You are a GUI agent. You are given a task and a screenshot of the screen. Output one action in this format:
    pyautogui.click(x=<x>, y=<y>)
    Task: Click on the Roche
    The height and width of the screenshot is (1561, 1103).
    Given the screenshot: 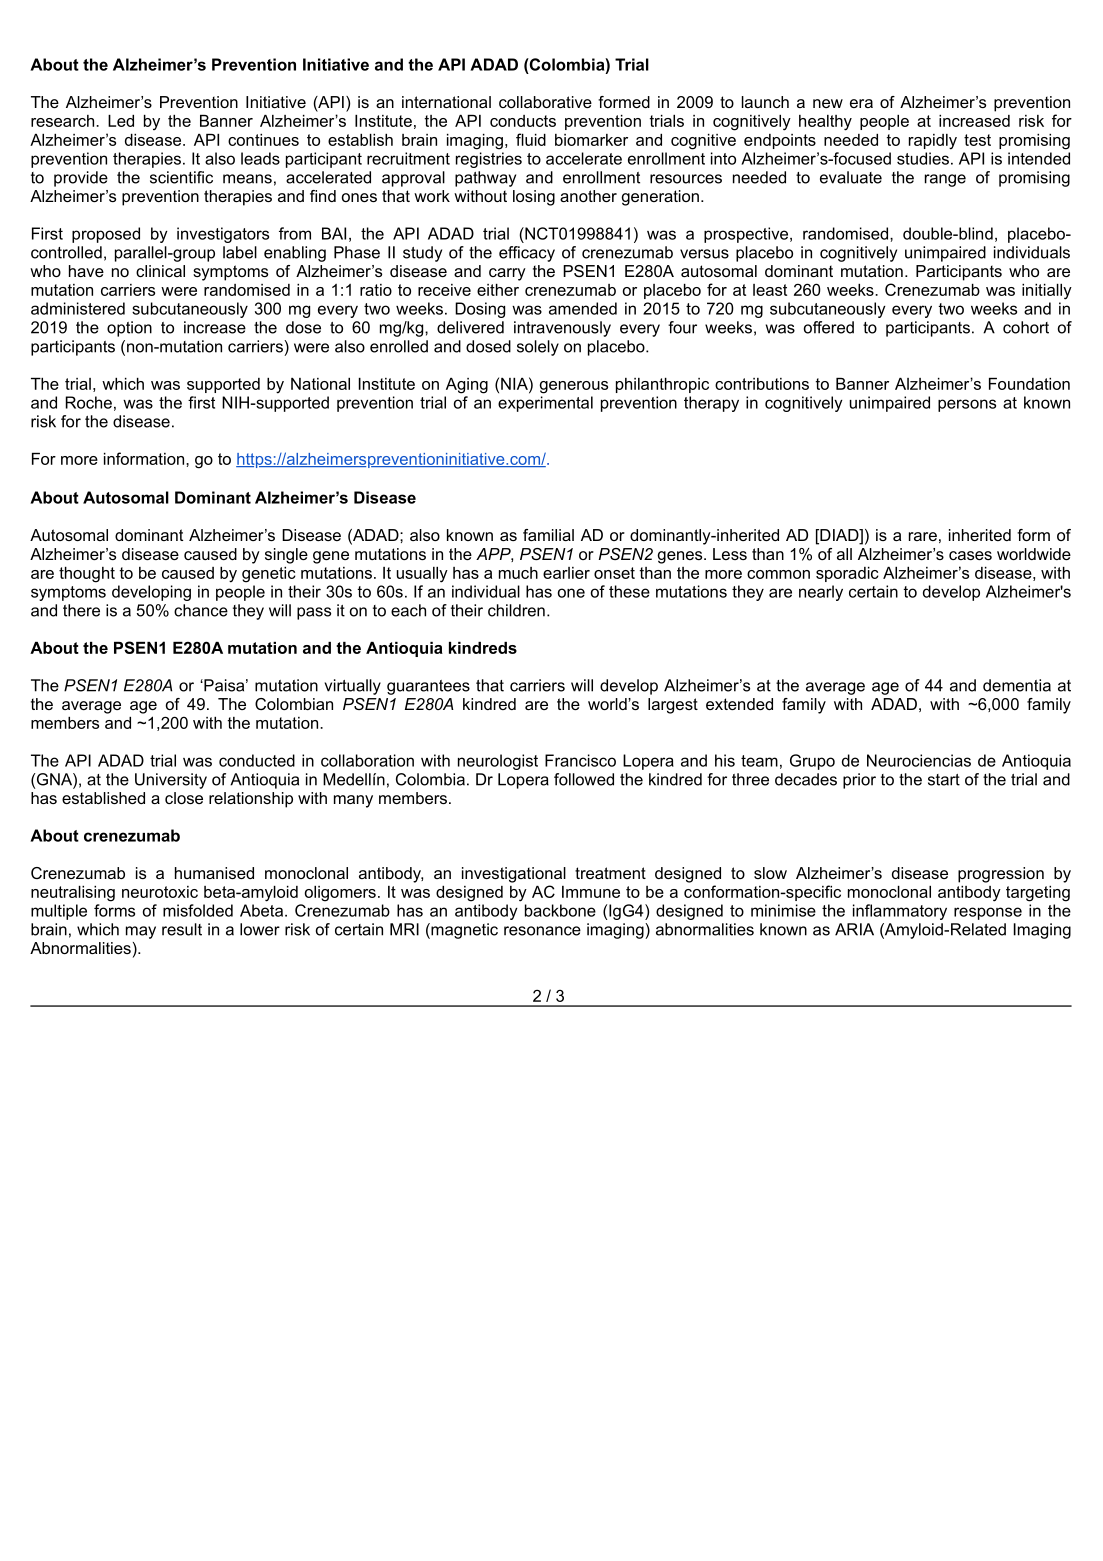 What is the action you would take?
    pyautogui.click(x=89, y=402)
